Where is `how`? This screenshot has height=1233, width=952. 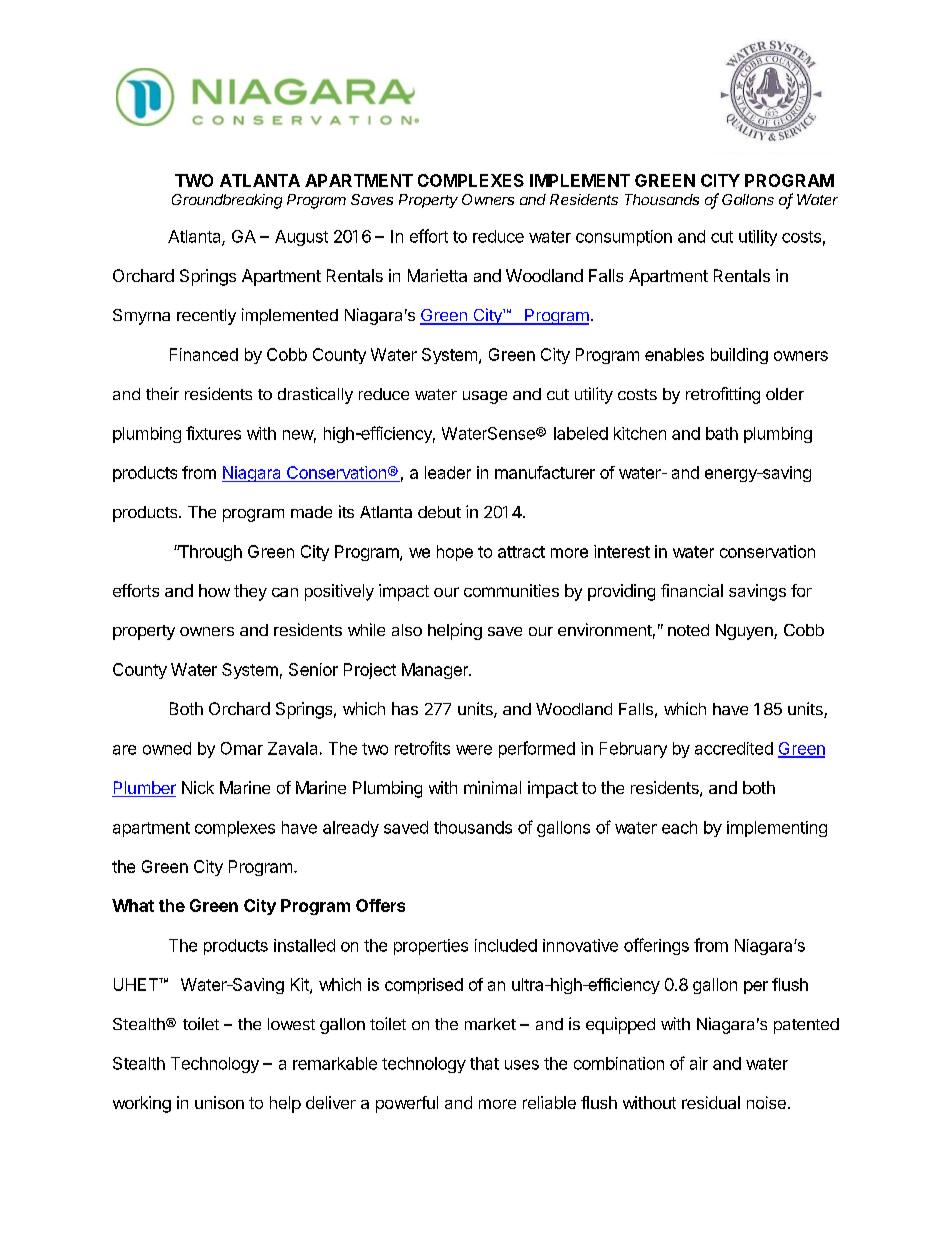 how is located at coordinates (214, 590).
